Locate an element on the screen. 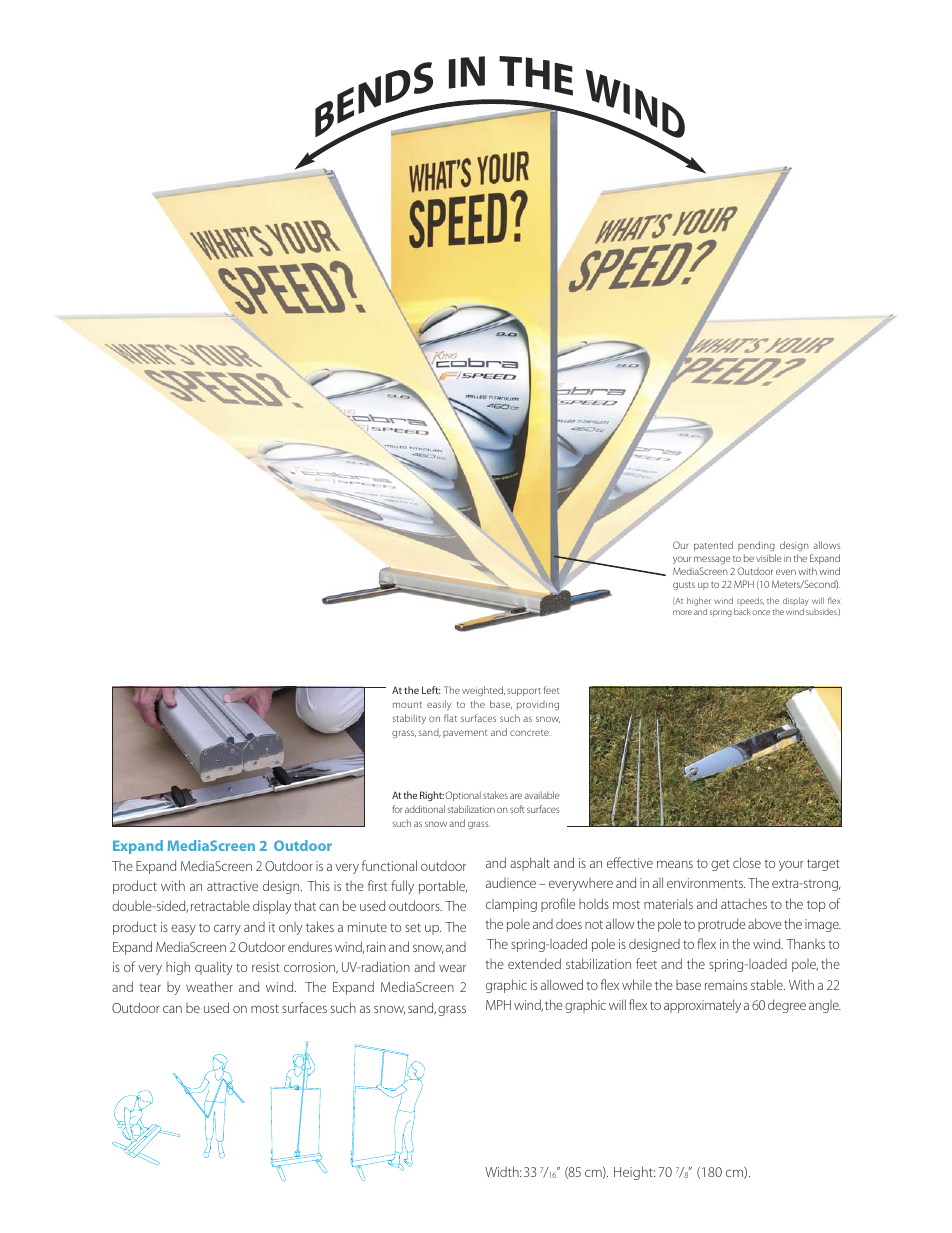  gusts is located at coordinates (684, 586).
